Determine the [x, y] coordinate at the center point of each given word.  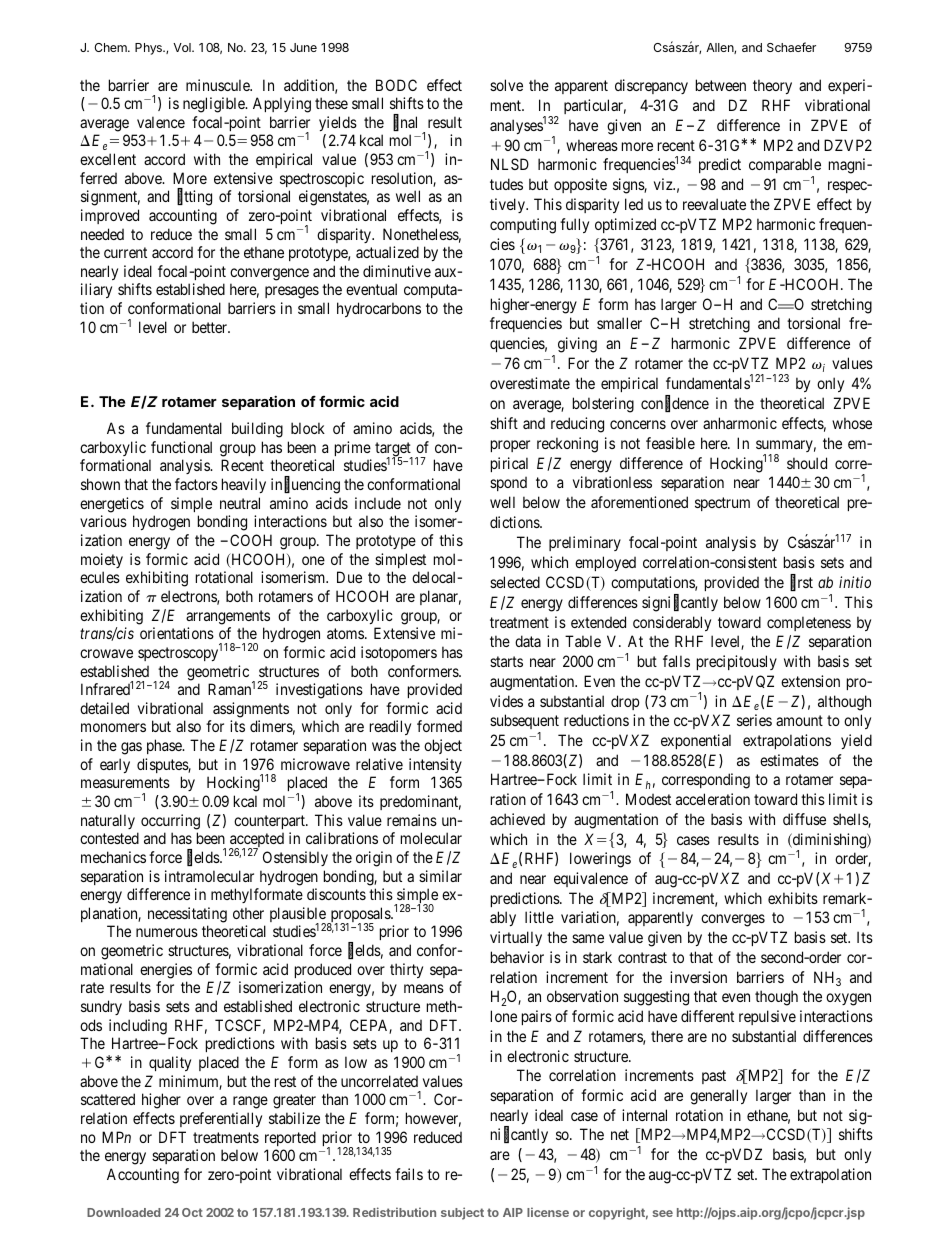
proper [510, 446]
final [405, 123]
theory [772, 86]
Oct [192, 1212]
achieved [517, 819]
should [807, 463]
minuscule [219, 85]
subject [462, 1213]
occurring [170, 822]
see [662, 1213]
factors [196, 484]
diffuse [804, 819]
